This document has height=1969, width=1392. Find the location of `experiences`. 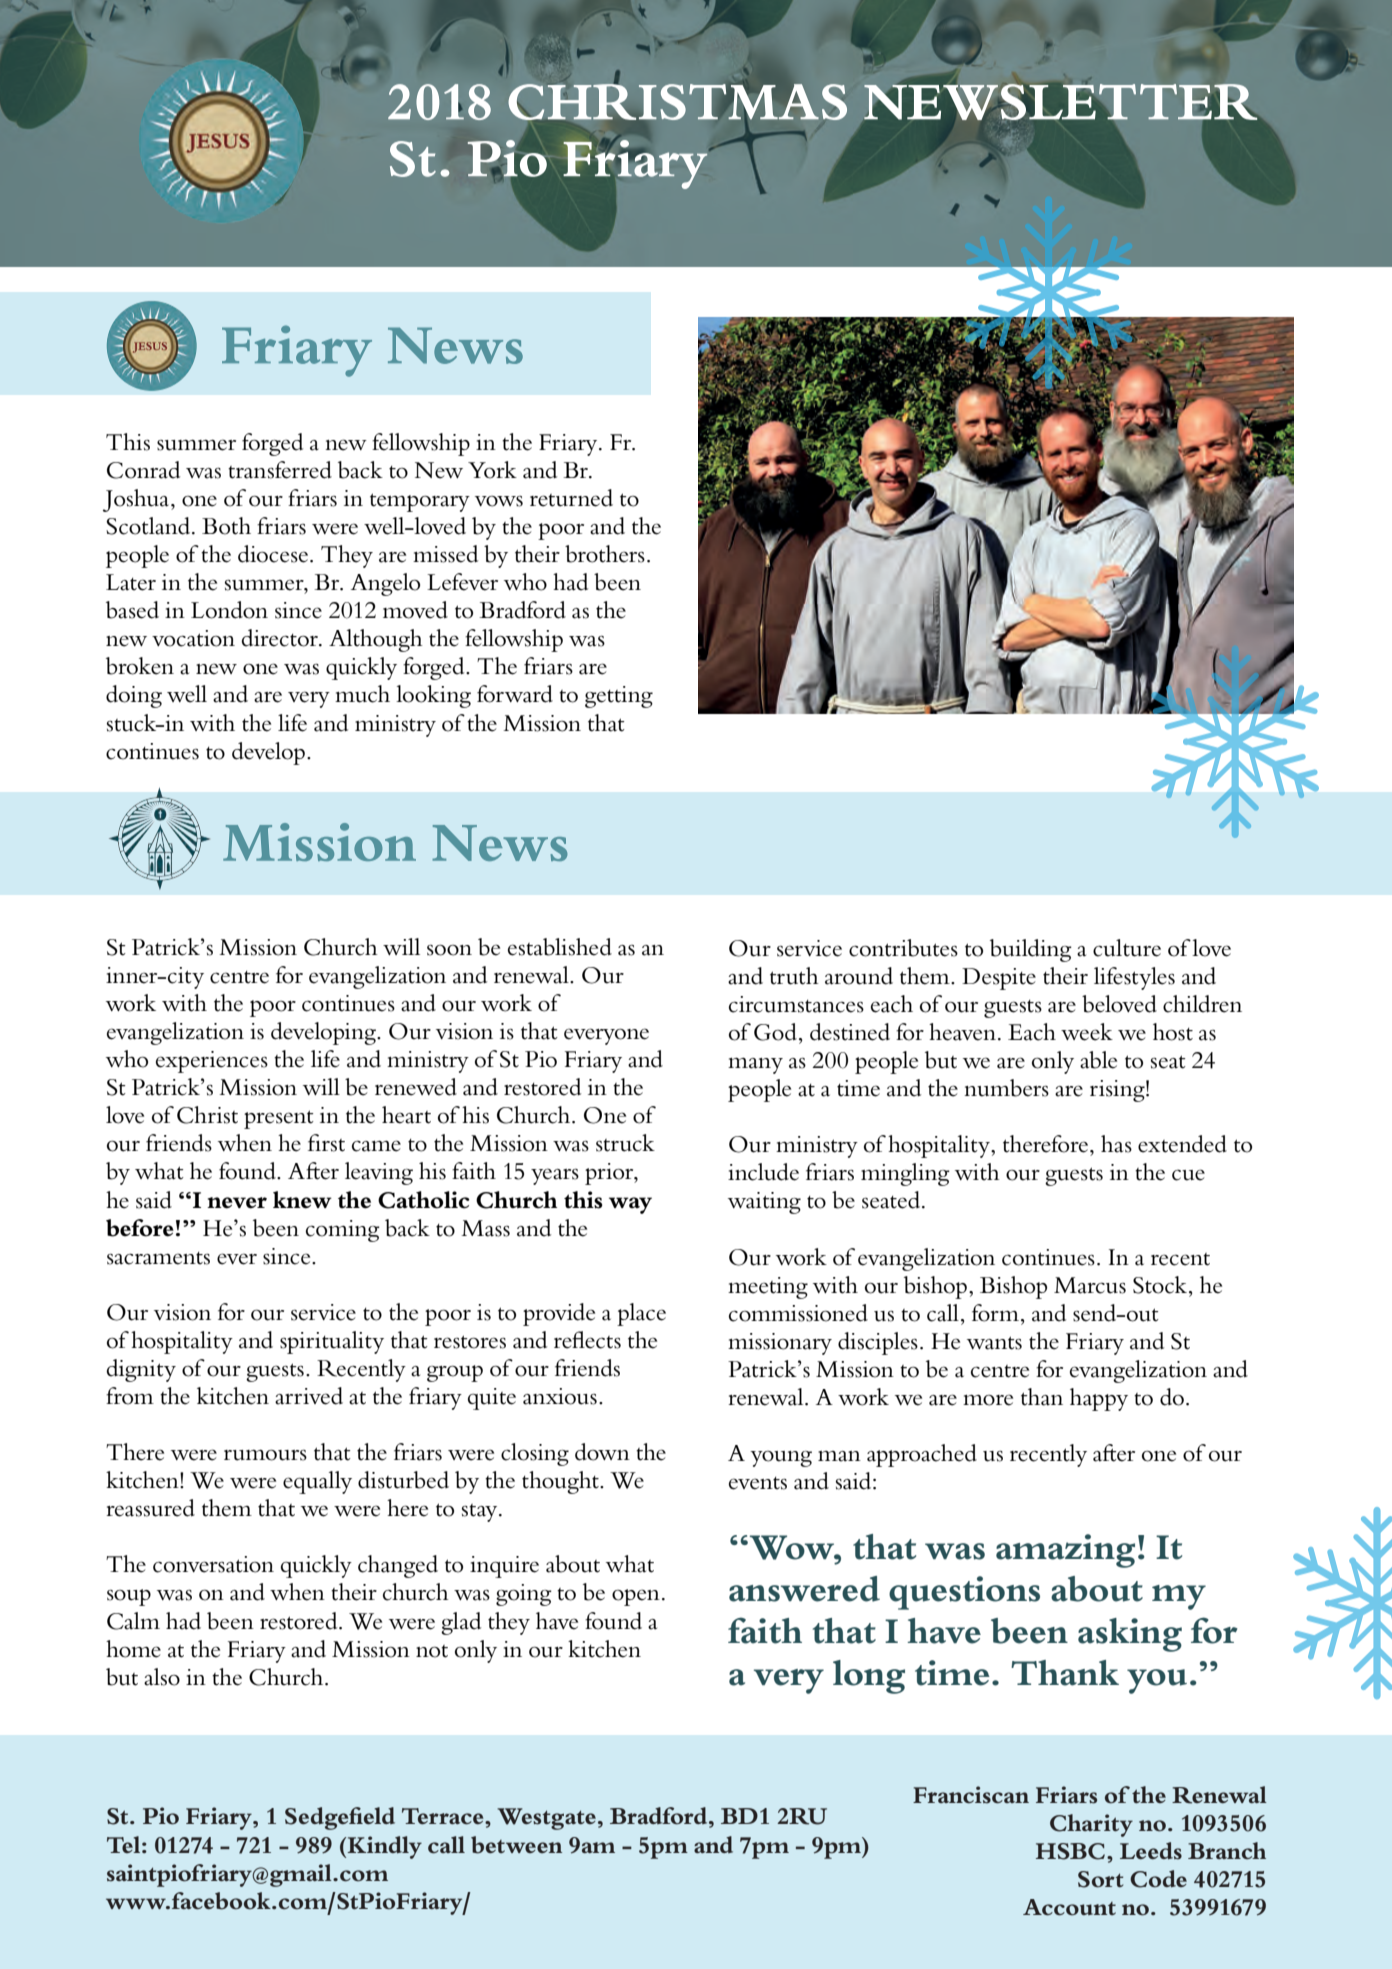

experiences is located at coordinates (212, 1062).
